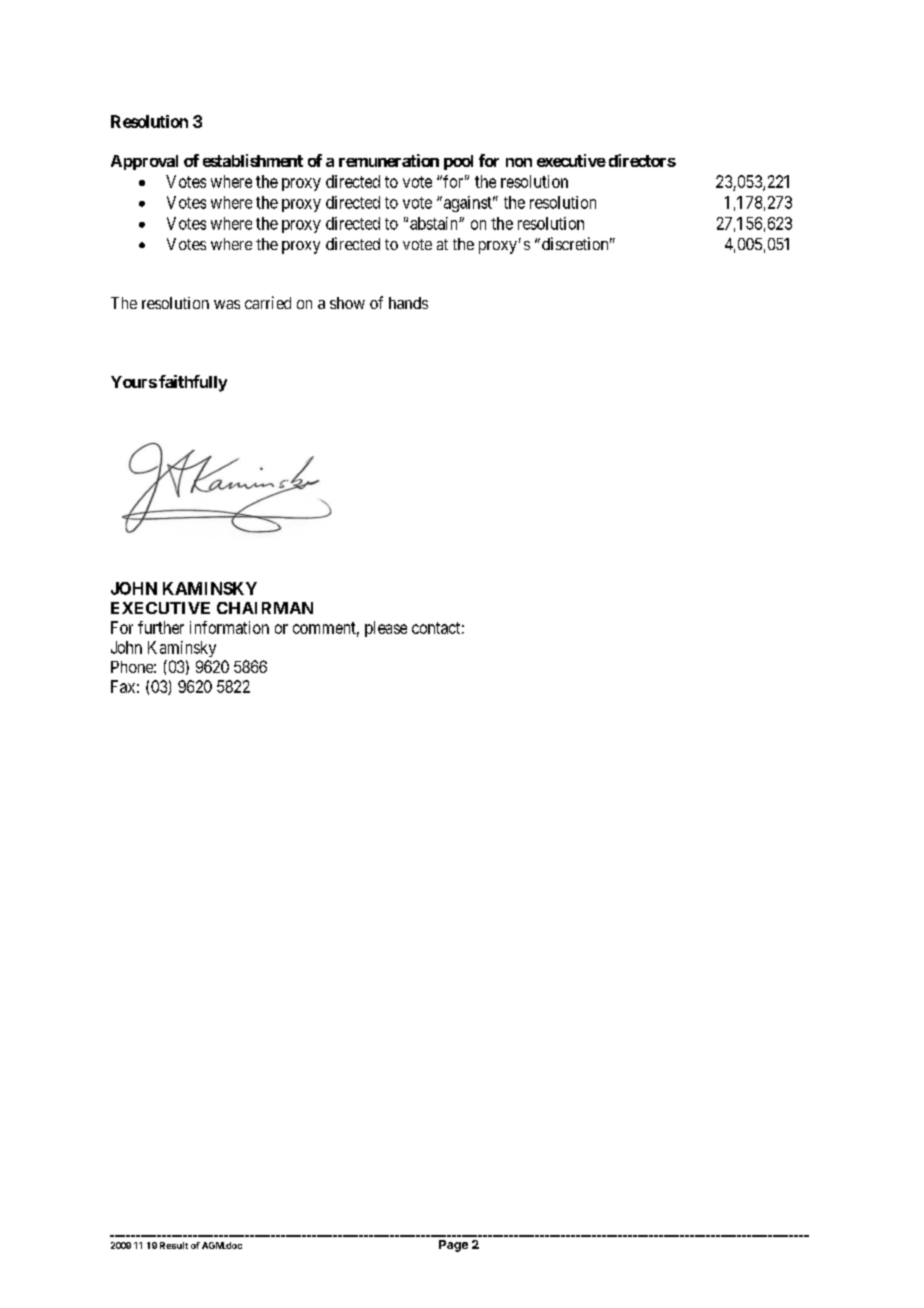 The image size is (924, 1308). Describe the element at coordinates (174, 1245) in the screenshot. I see `Result` at that location.
